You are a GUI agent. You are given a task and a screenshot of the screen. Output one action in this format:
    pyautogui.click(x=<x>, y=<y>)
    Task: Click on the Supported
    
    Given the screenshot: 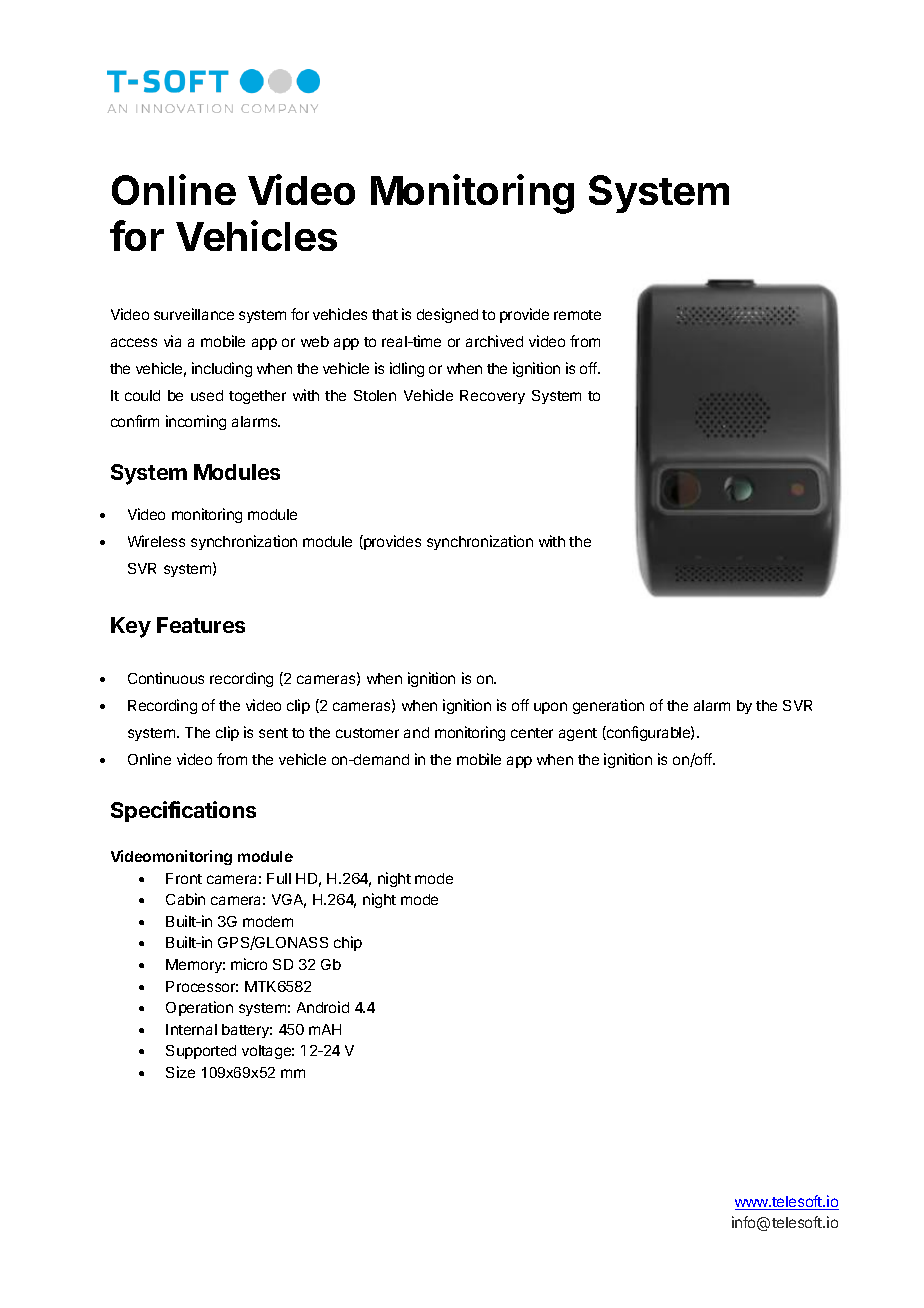 What is the action you would take?
    pyautogui.click(x=201, y=1052)
